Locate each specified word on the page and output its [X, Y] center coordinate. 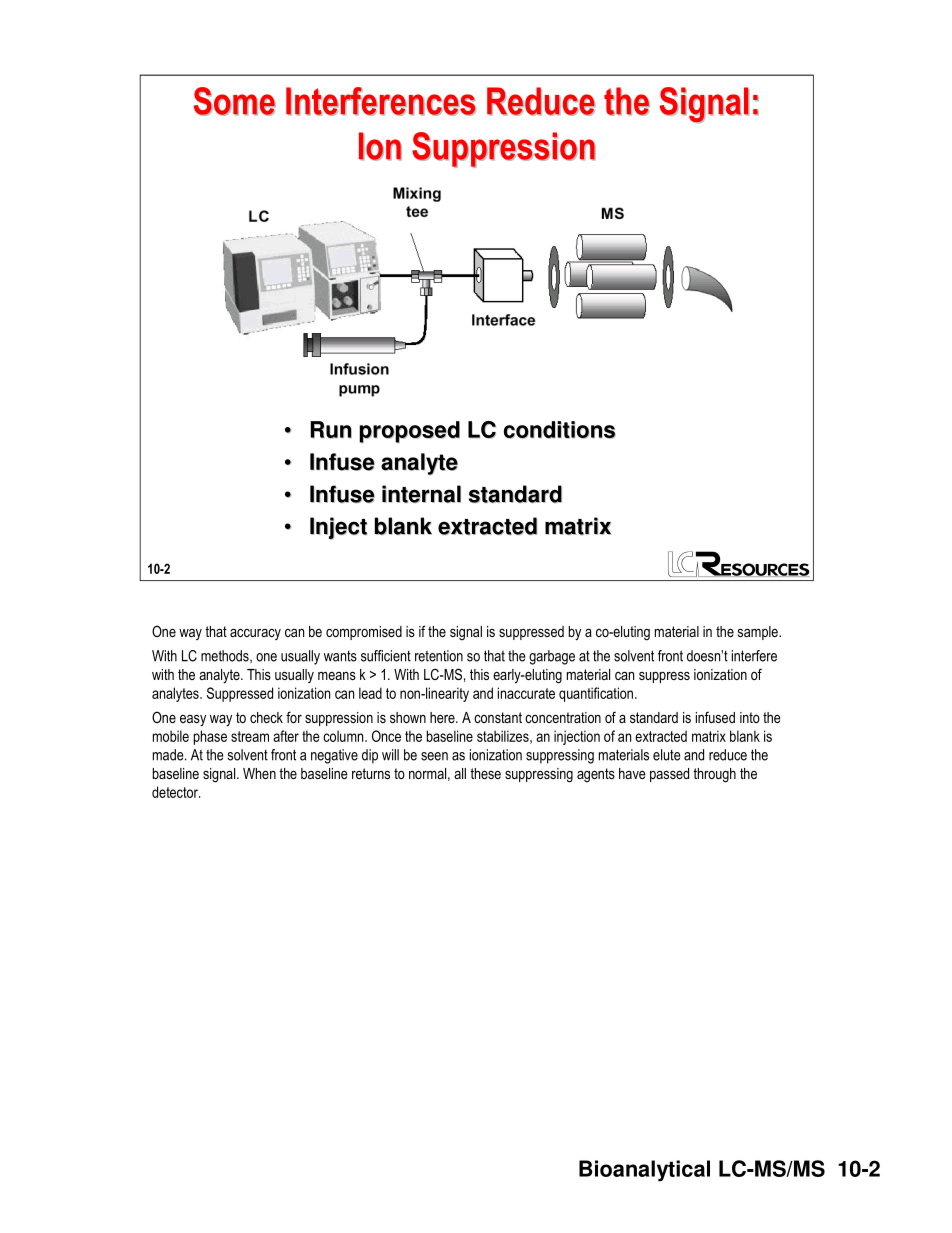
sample [759, 633]
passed [669, 775]
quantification [596, 694]
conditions [559, 430]
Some [235, 101]
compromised [364, 633]
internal [421, 494]
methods [226, 656]
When [259, 773]
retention [439, 656]
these [485, 773]
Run [331, 430]
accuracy [255, 634]
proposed [409, 432]
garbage [552, 657]
